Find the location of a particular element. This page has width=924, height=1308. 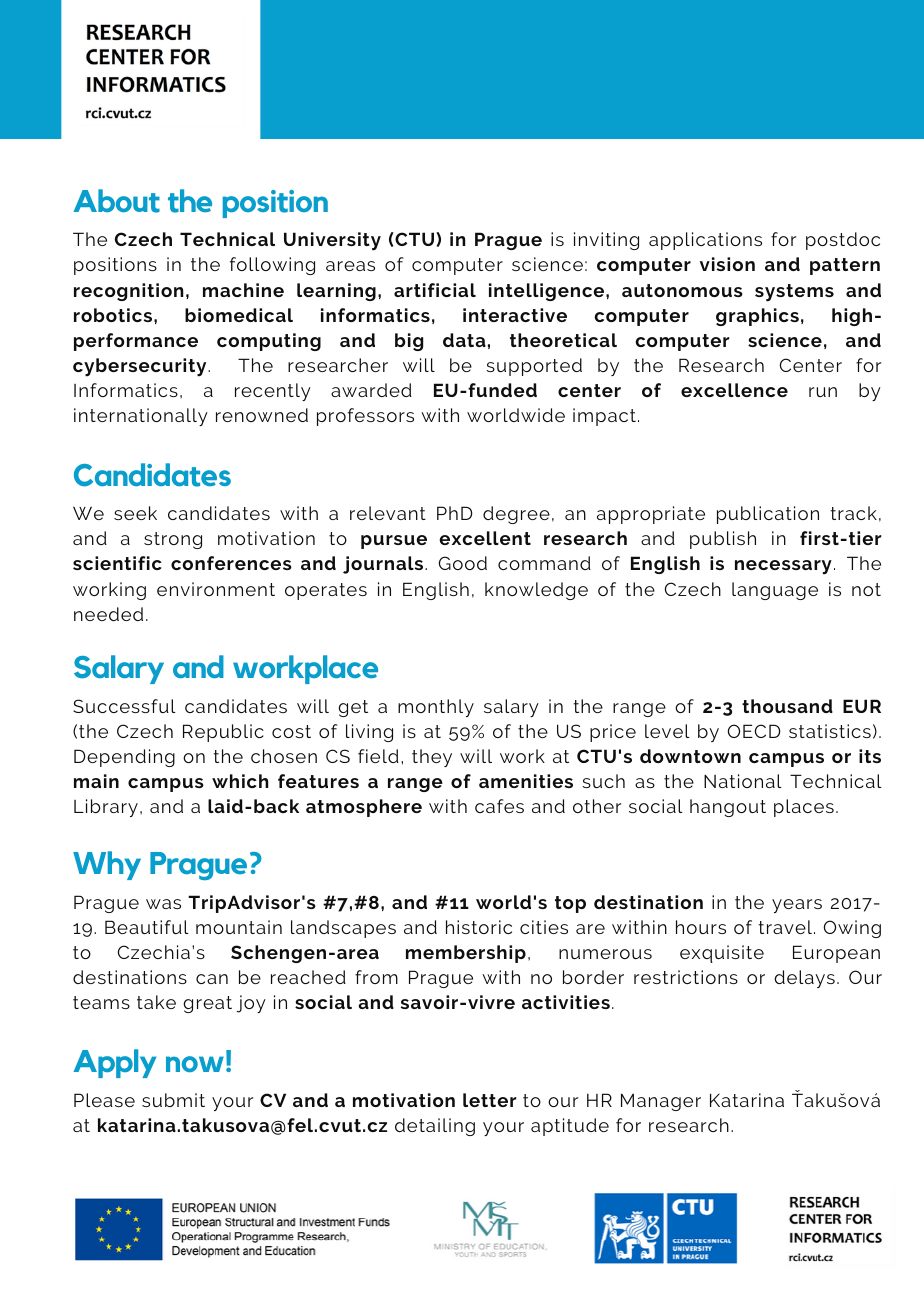

which is located at coordinates (240, 781).
